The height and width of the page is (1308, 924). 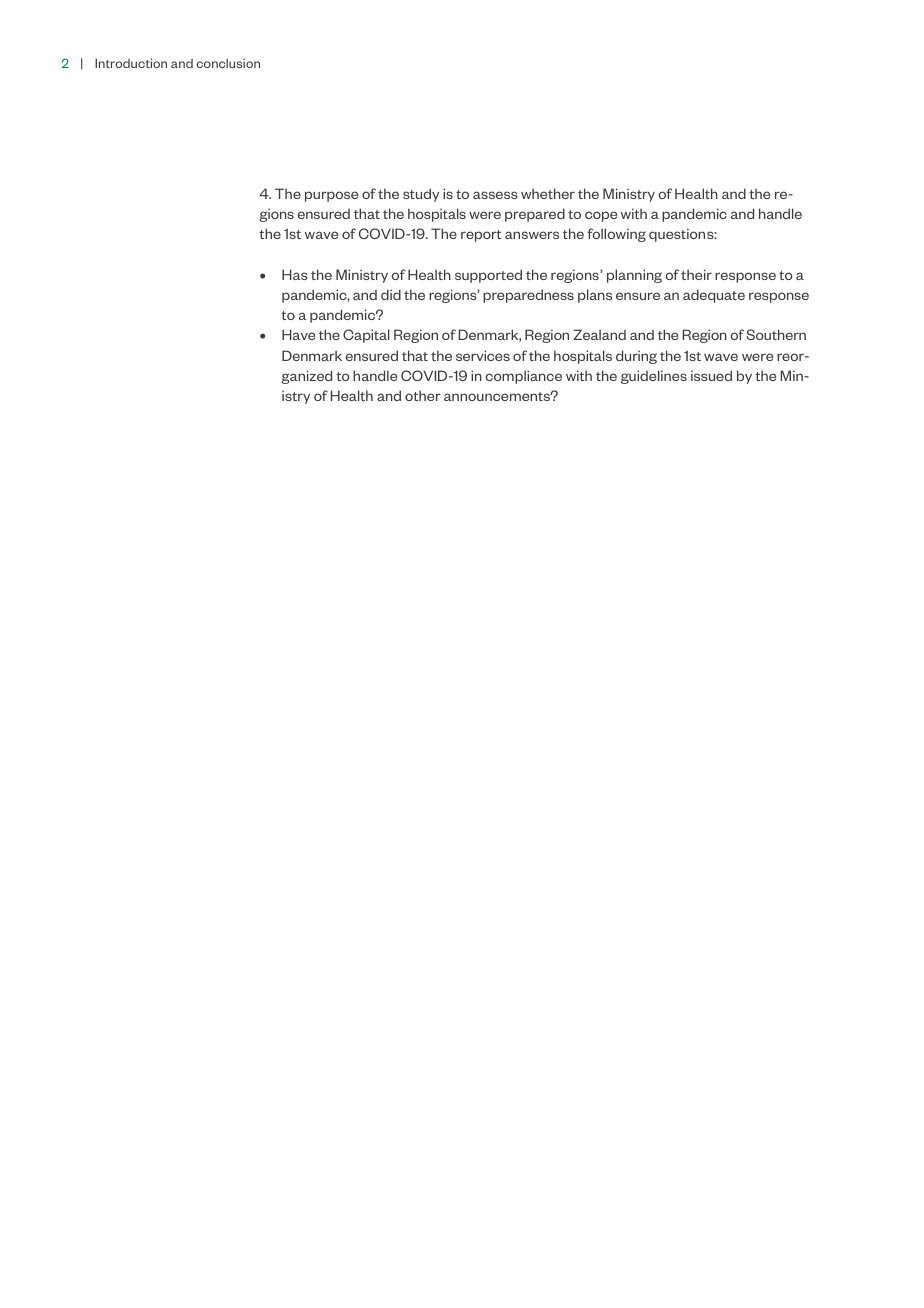 I want to click on Introduction, so click(x=131, y=63).
